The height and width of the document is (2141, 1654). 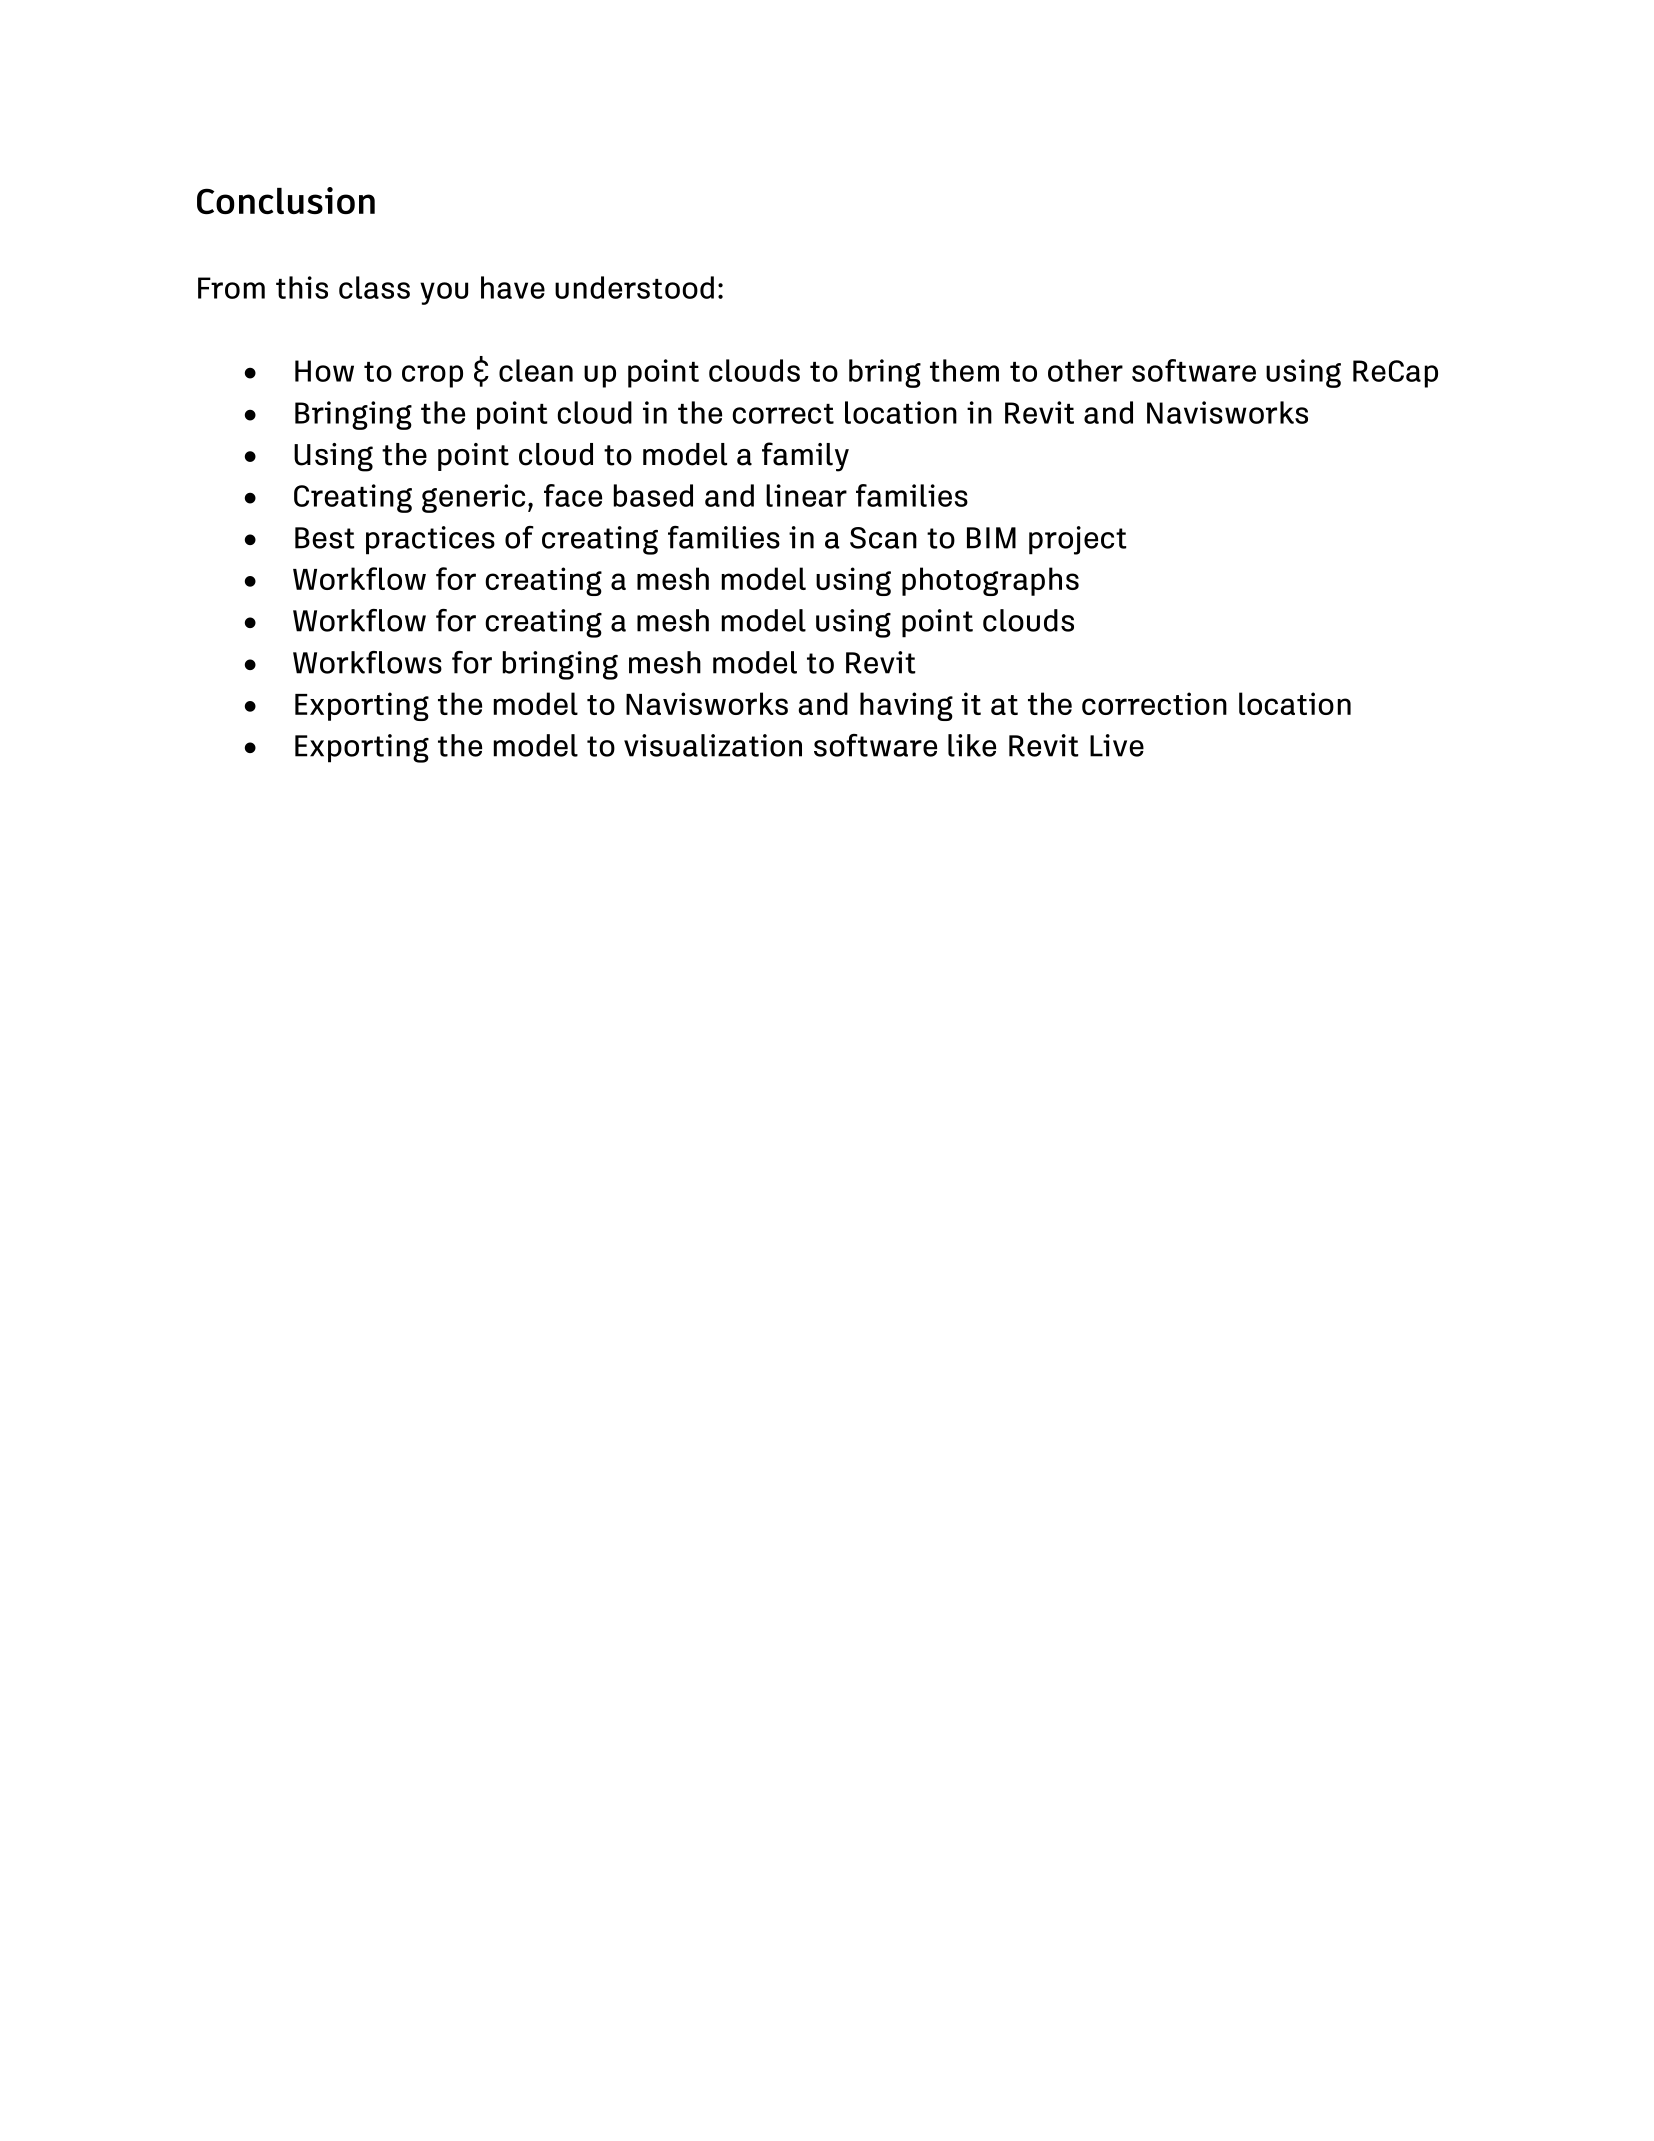 I want to click on BIM, so click(x=991, y=538).
